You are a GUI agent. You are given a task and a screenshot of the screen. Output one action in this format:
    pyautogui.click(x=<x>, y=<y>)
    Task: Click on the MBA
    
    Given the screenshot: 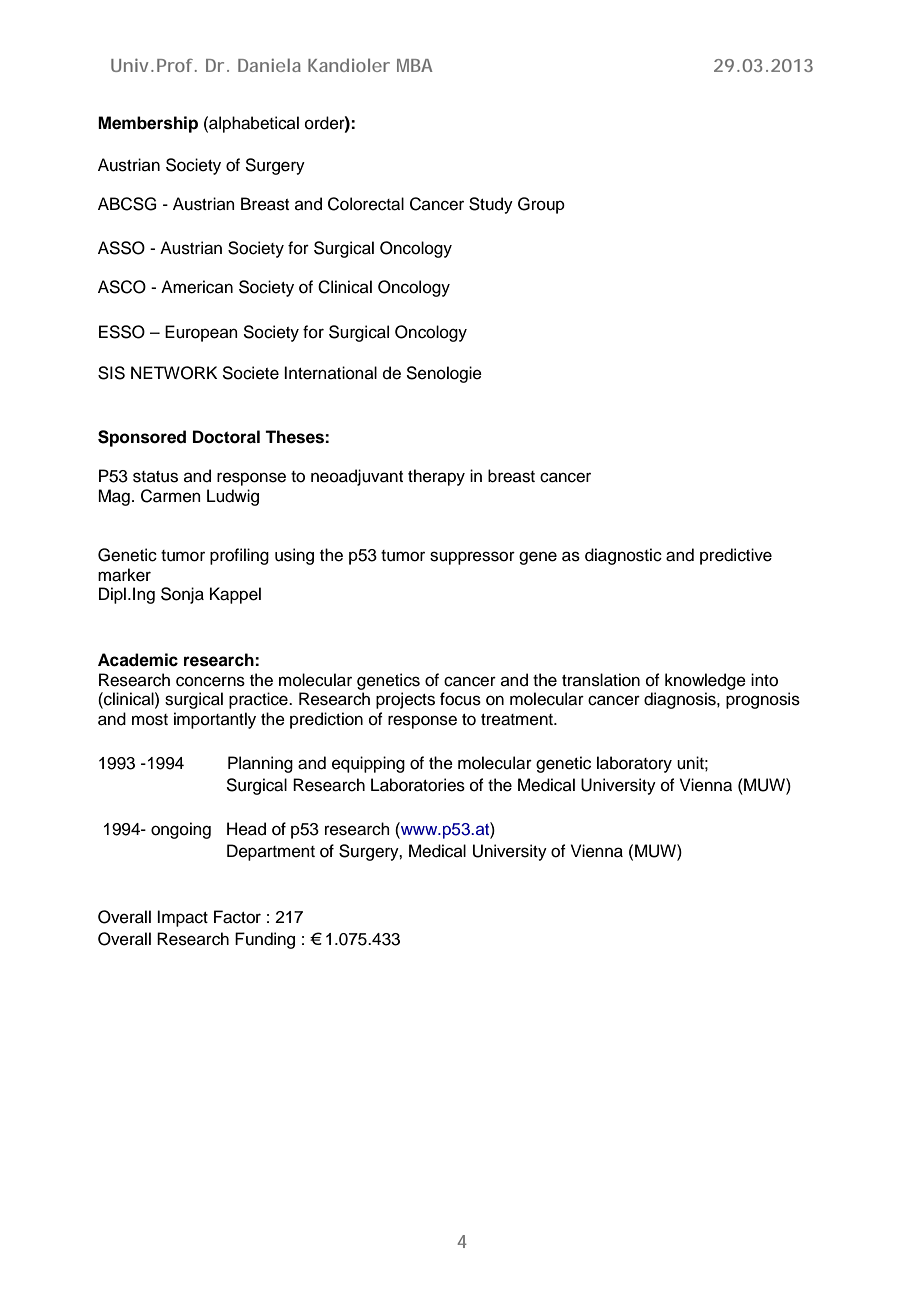 What is the action you would take?
    pyautogui.click(x=415, y=65)
